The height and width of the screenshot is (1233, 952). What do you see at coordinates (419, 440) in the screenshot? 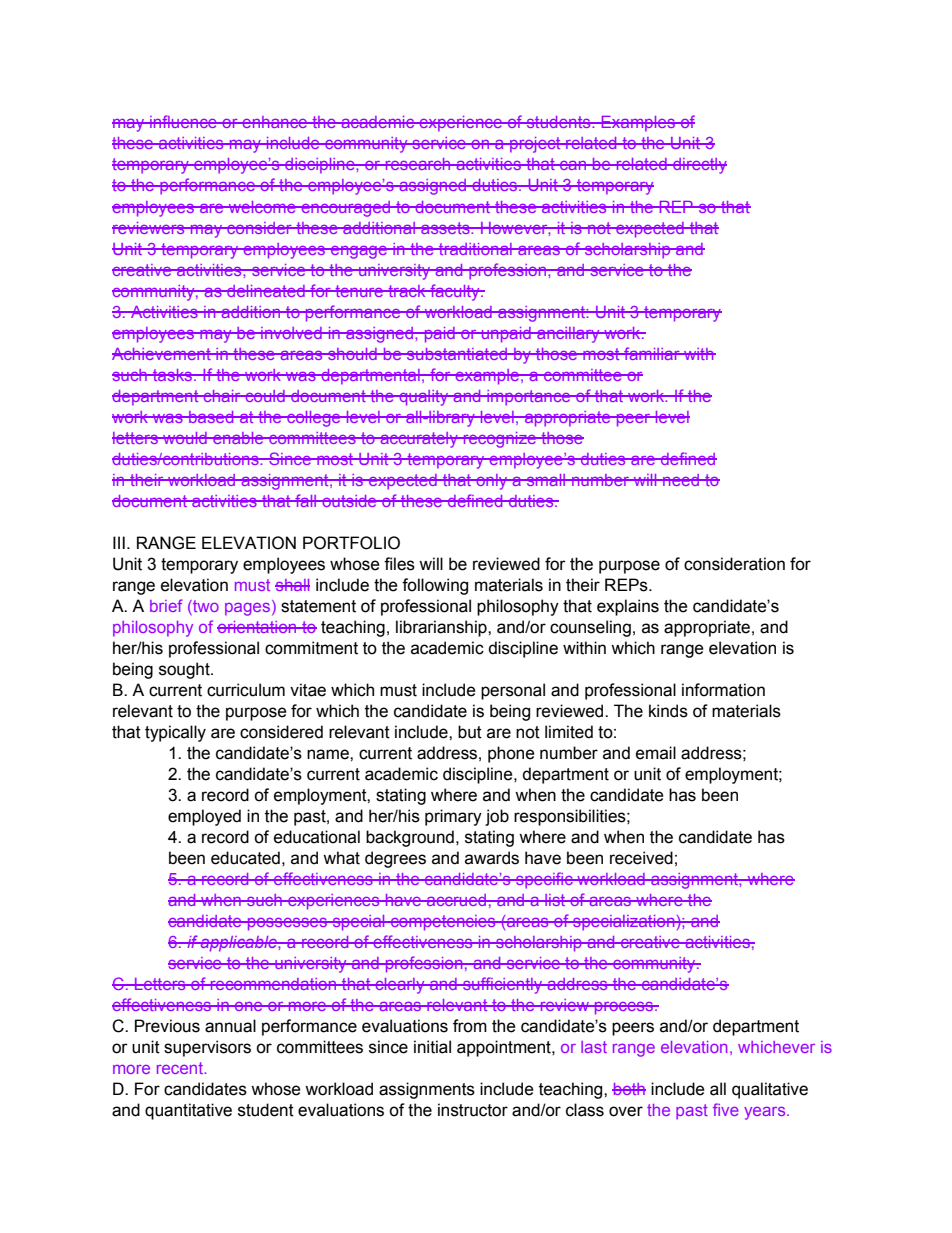
I see `accurately` at bounding box center [419, 440].
